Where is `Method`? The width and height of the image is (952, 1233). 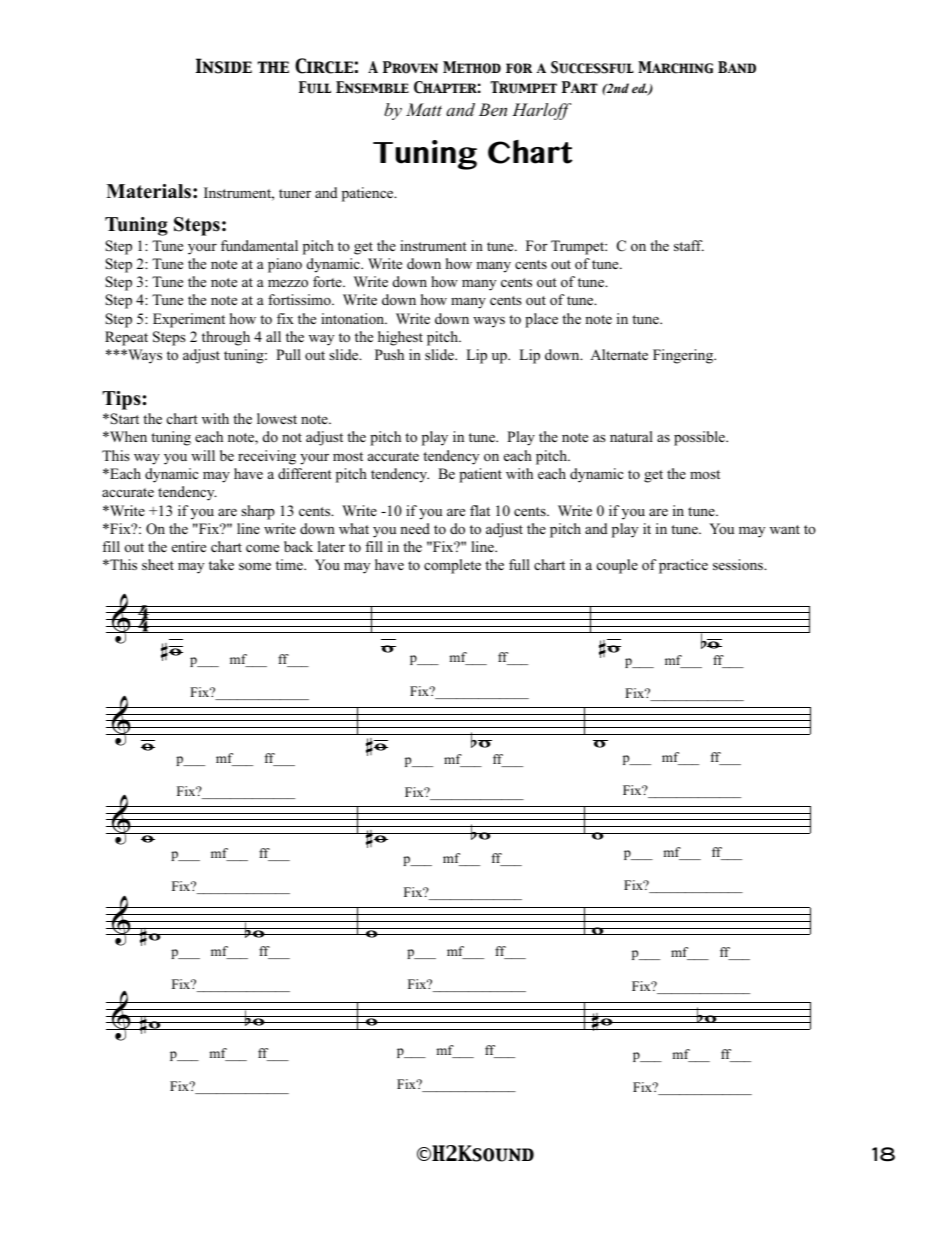
Method is located at coordinates (472, 67).
